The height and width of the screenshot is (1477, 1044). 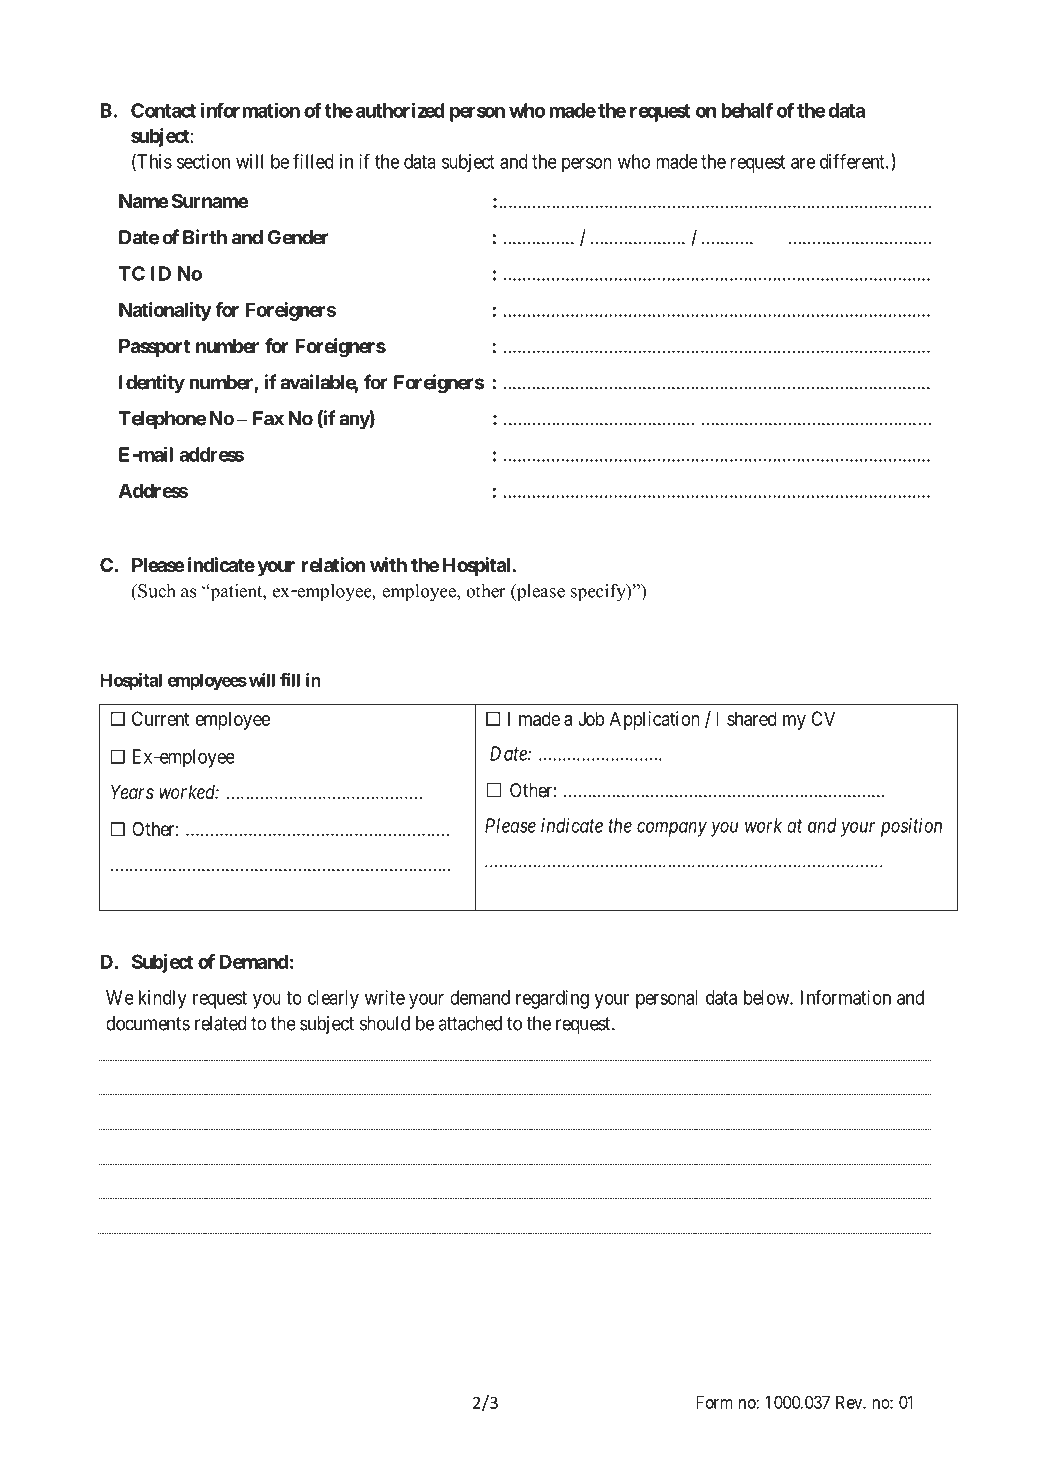 What do you see at coordinates (203, 161) in the screenshot?
I see `section` at bounding box center [203, 161].
